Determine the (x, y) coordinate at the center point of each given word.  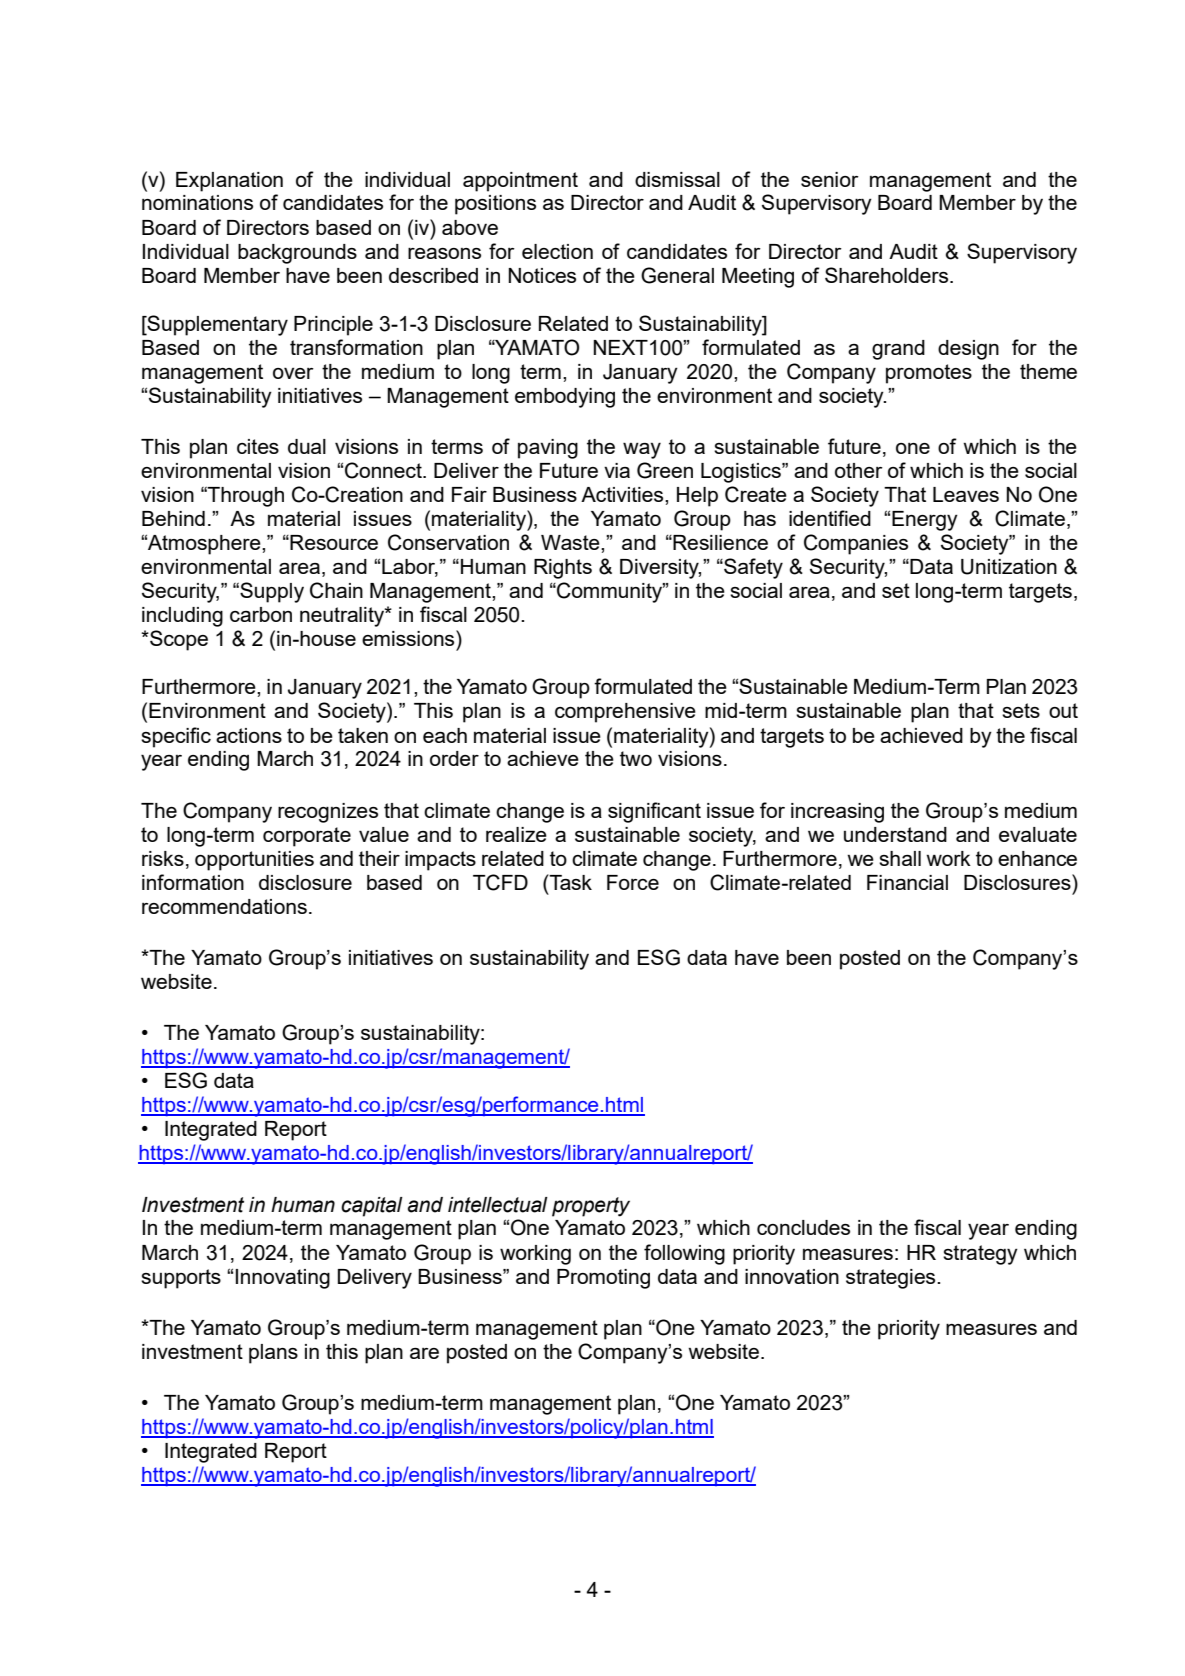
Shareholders (888, 275)
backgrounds (297, 254)
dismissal (677, 179)
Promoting (603, 1279)
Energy (925, 521)
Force (633, 882)
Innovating (283, 1279)
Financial (907, 882)
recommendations (224, 906)
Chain (336, 590)
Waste (571, 542)
